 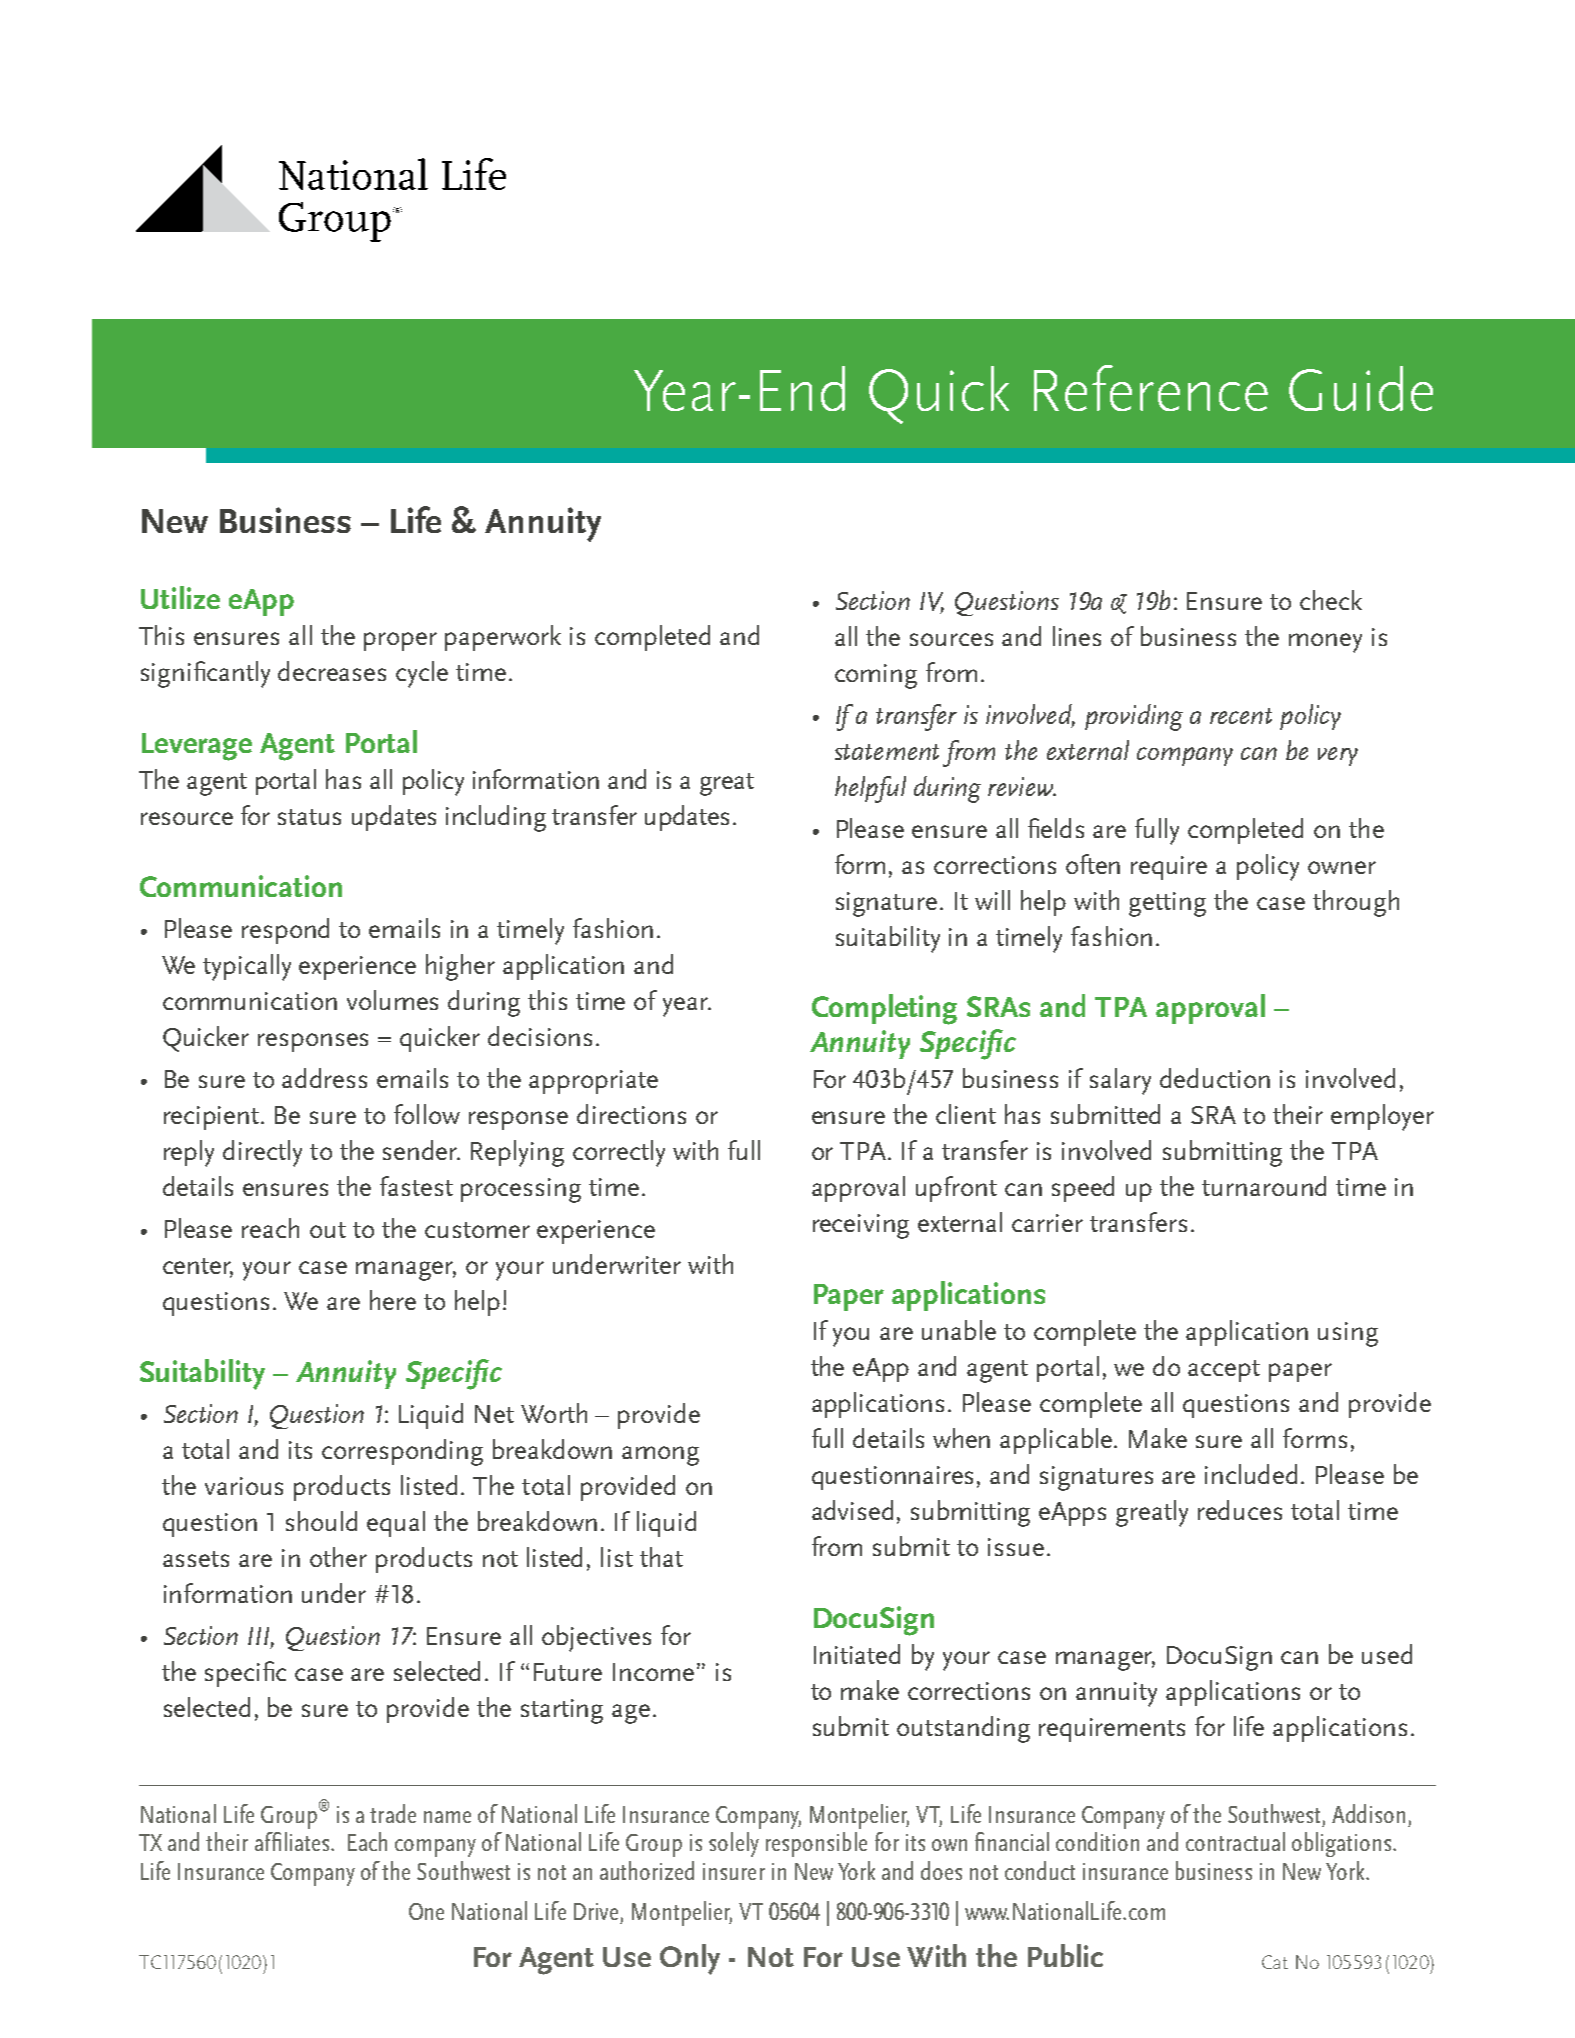 I want to click on sources, so click(x=951, y=639).
